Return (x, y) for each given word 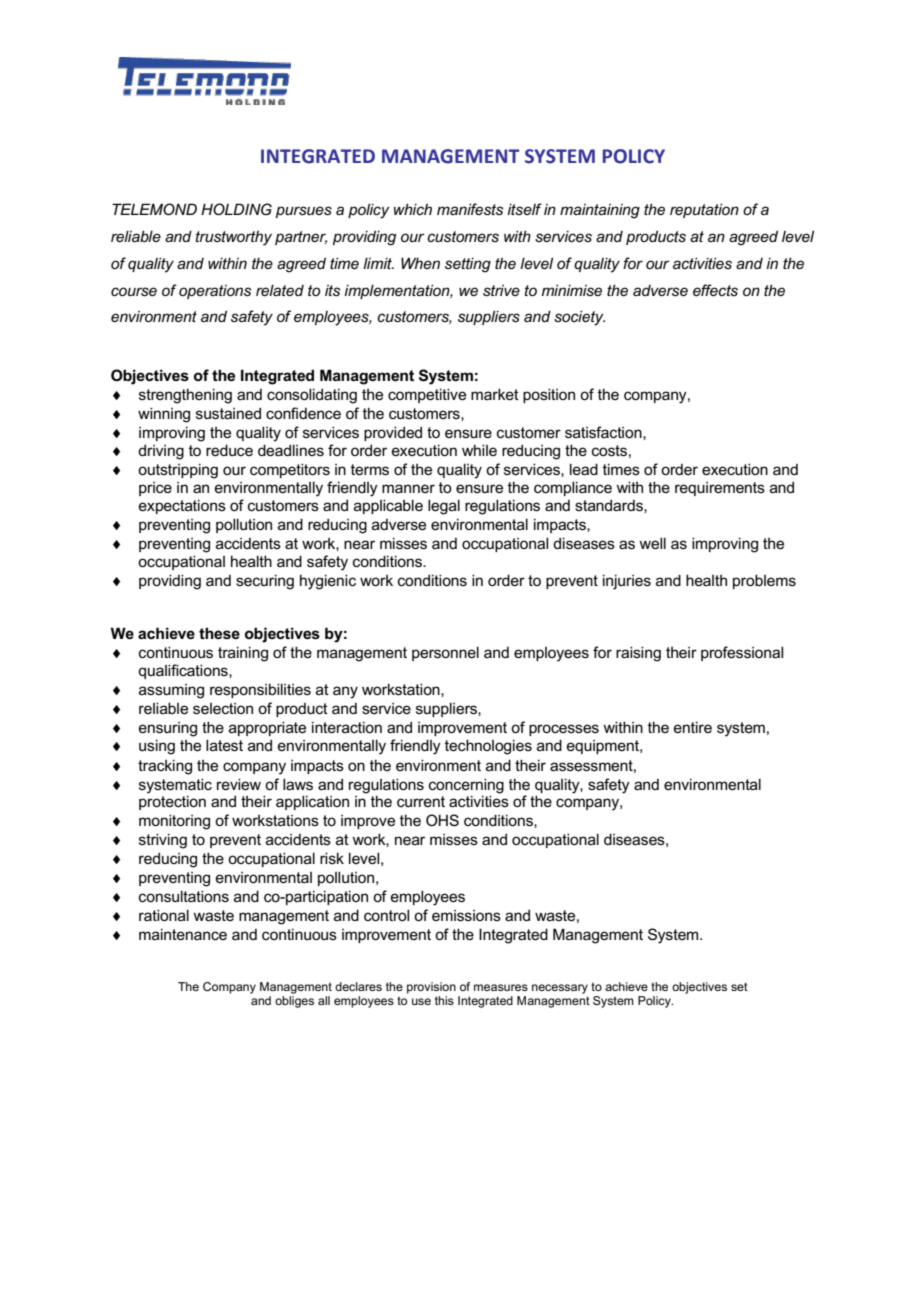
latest (224, 745)
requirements (720, 489)
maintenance (183, 934)
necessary (560, 989)
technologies (488, 747)
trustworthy (233, 238)
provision (431, 988)
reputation (704, 210)
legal (444, 507)
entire (693, 727)
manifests (470, 209)
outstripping (178, 471)
